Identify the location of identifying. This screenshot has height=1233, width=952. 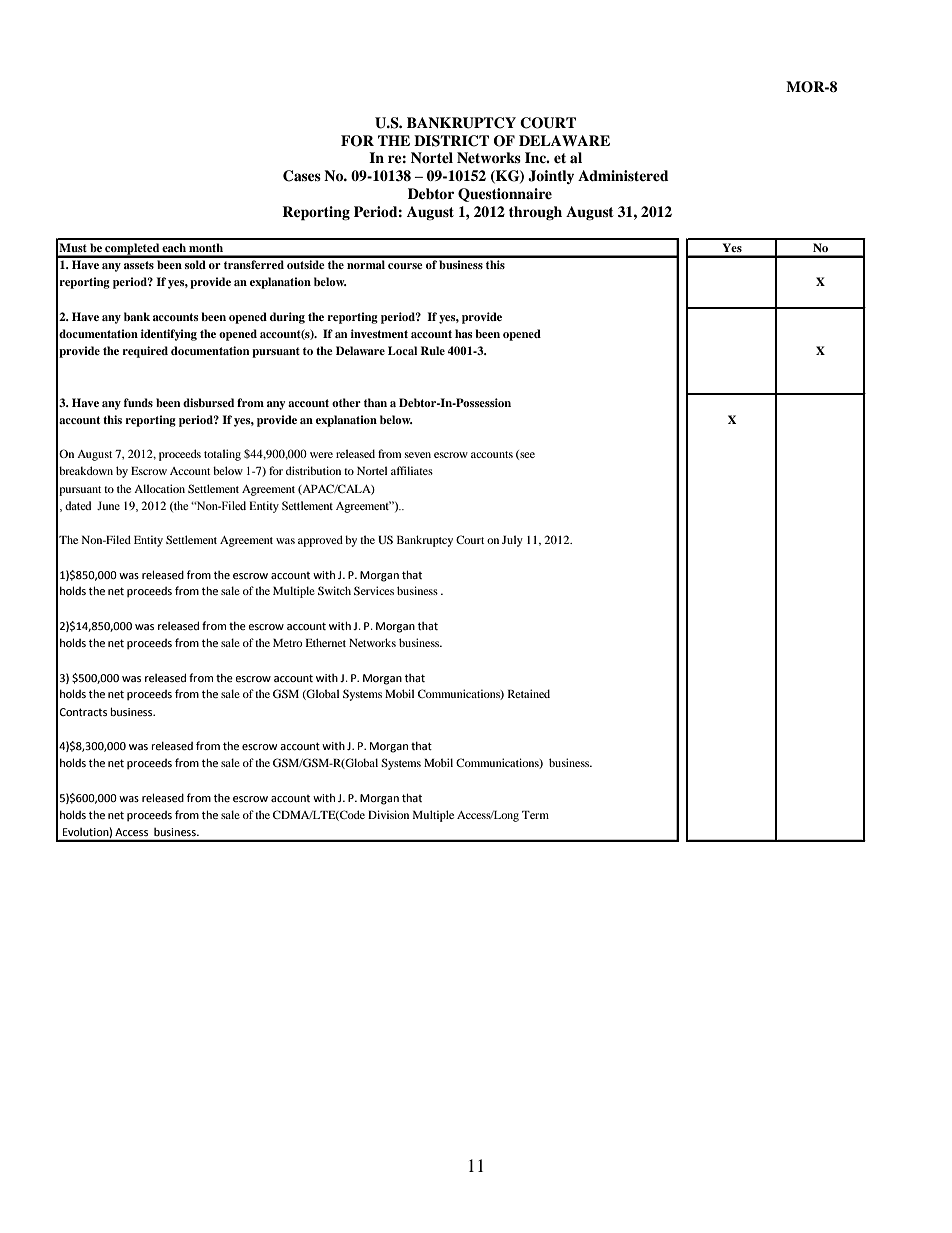
(169, 335).
